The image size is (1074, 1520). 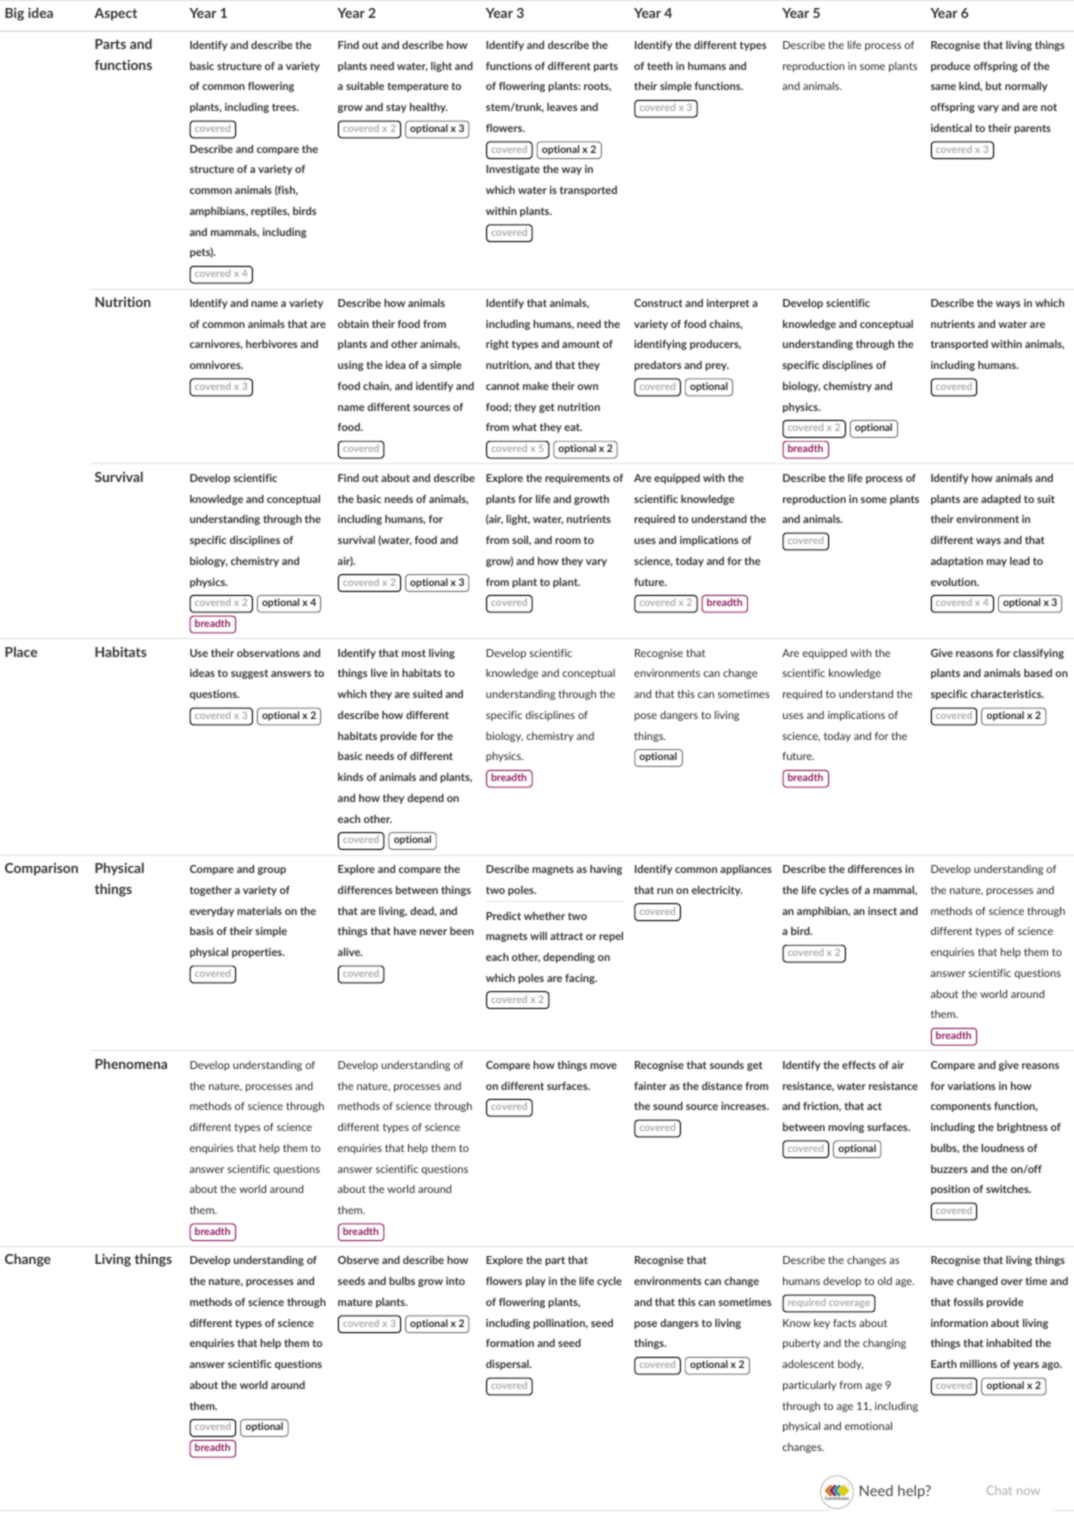 I want to click on suggest, so click(x=249, y=674).
